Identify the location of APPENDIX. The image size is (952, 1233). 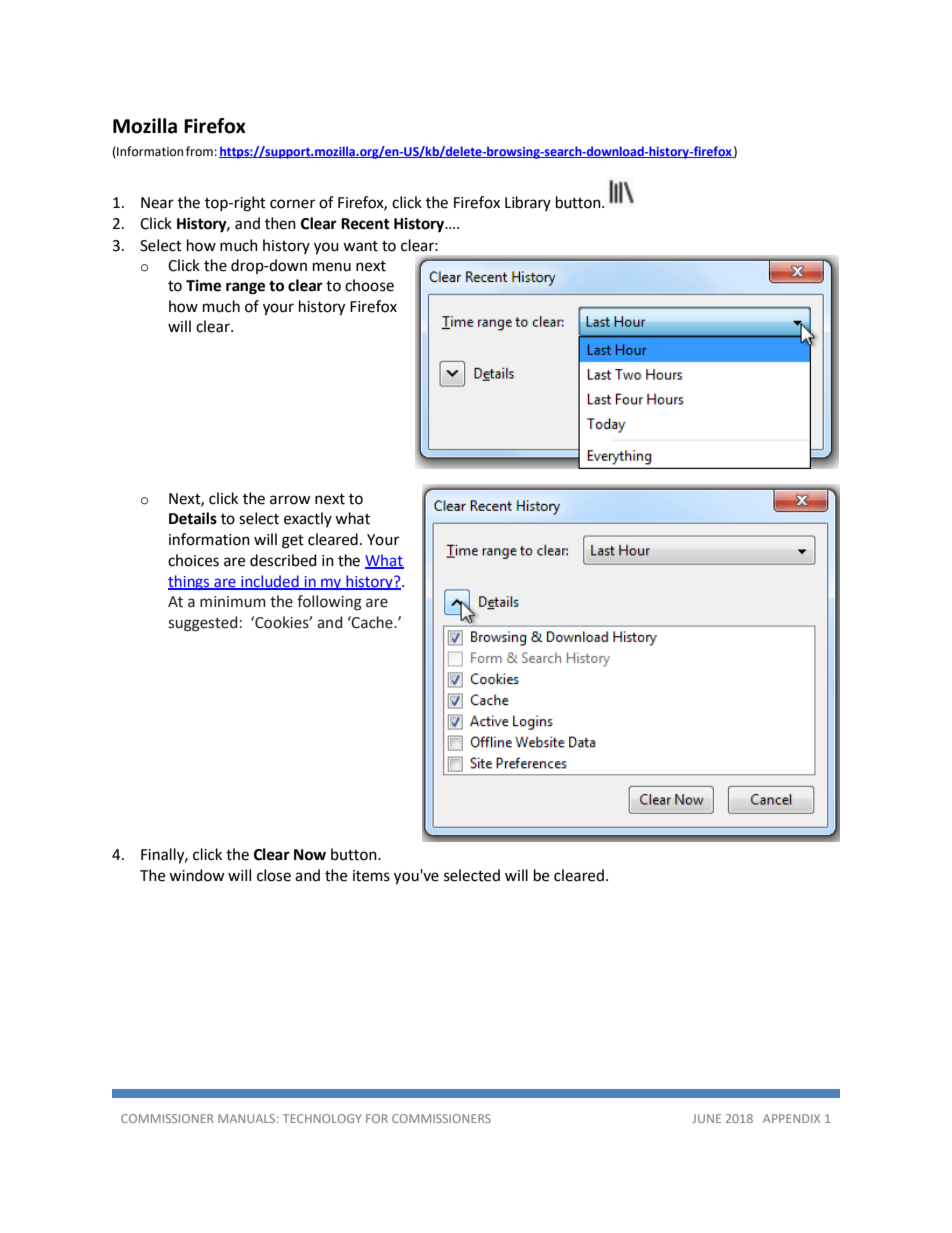
(791, 1118).
